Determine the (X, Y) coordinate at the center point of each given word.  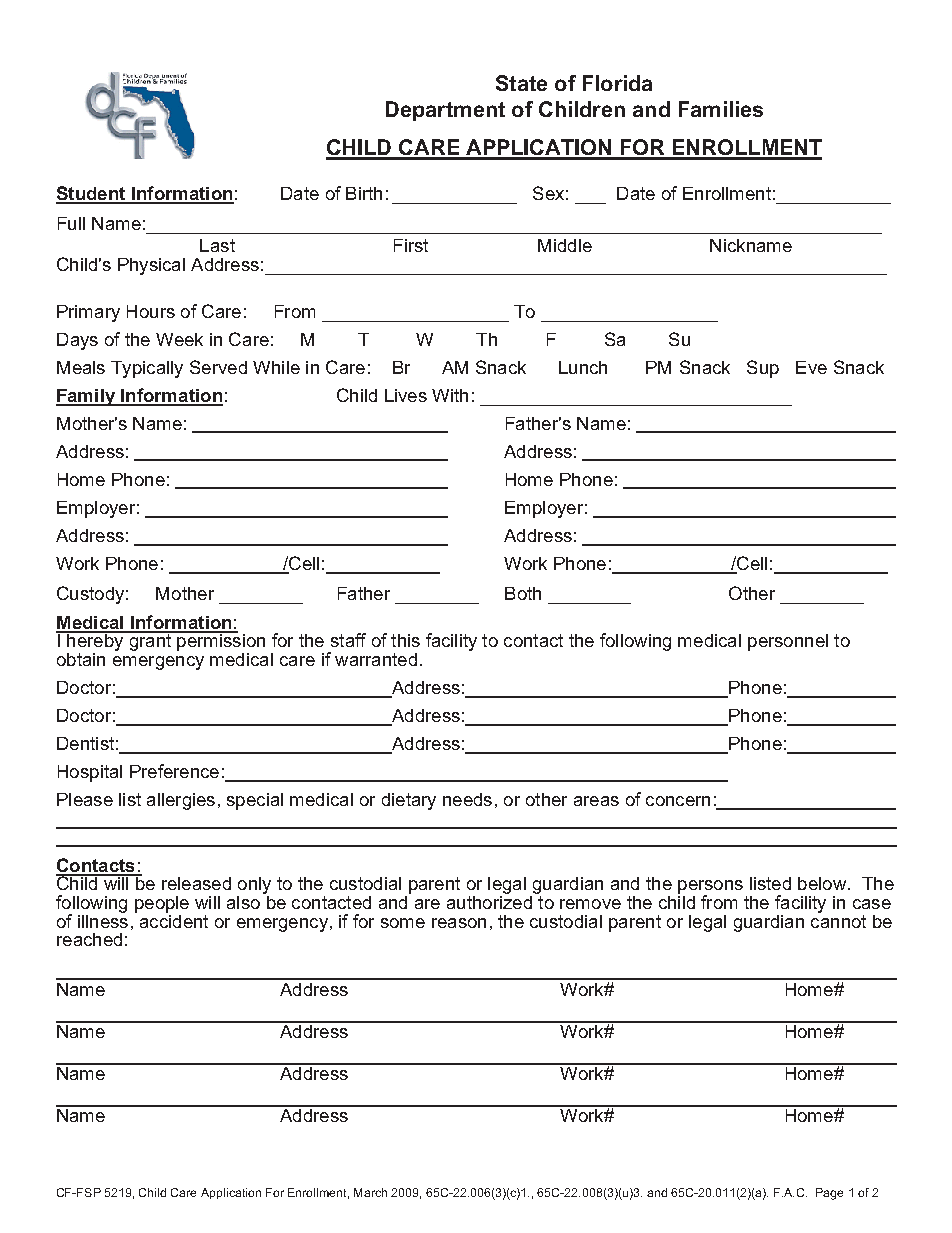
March (370, 1192)
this (405, 640)
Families (721, 109)
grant (150, 641)
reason (459, 923)
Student (92, 194)
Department (445, 111)
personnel (788, 642)
